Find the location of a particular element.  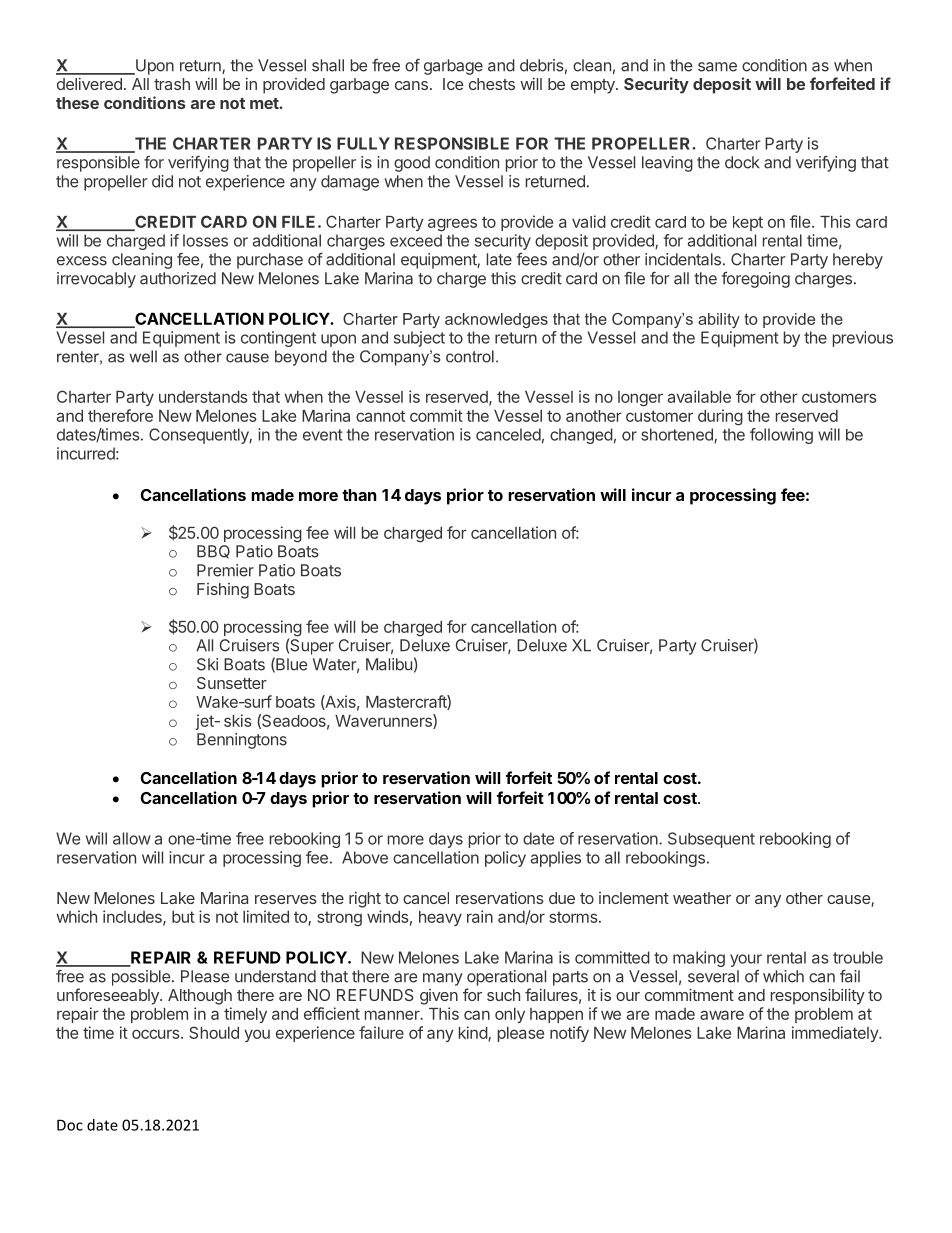

same is located at coordinates (717, 67).
